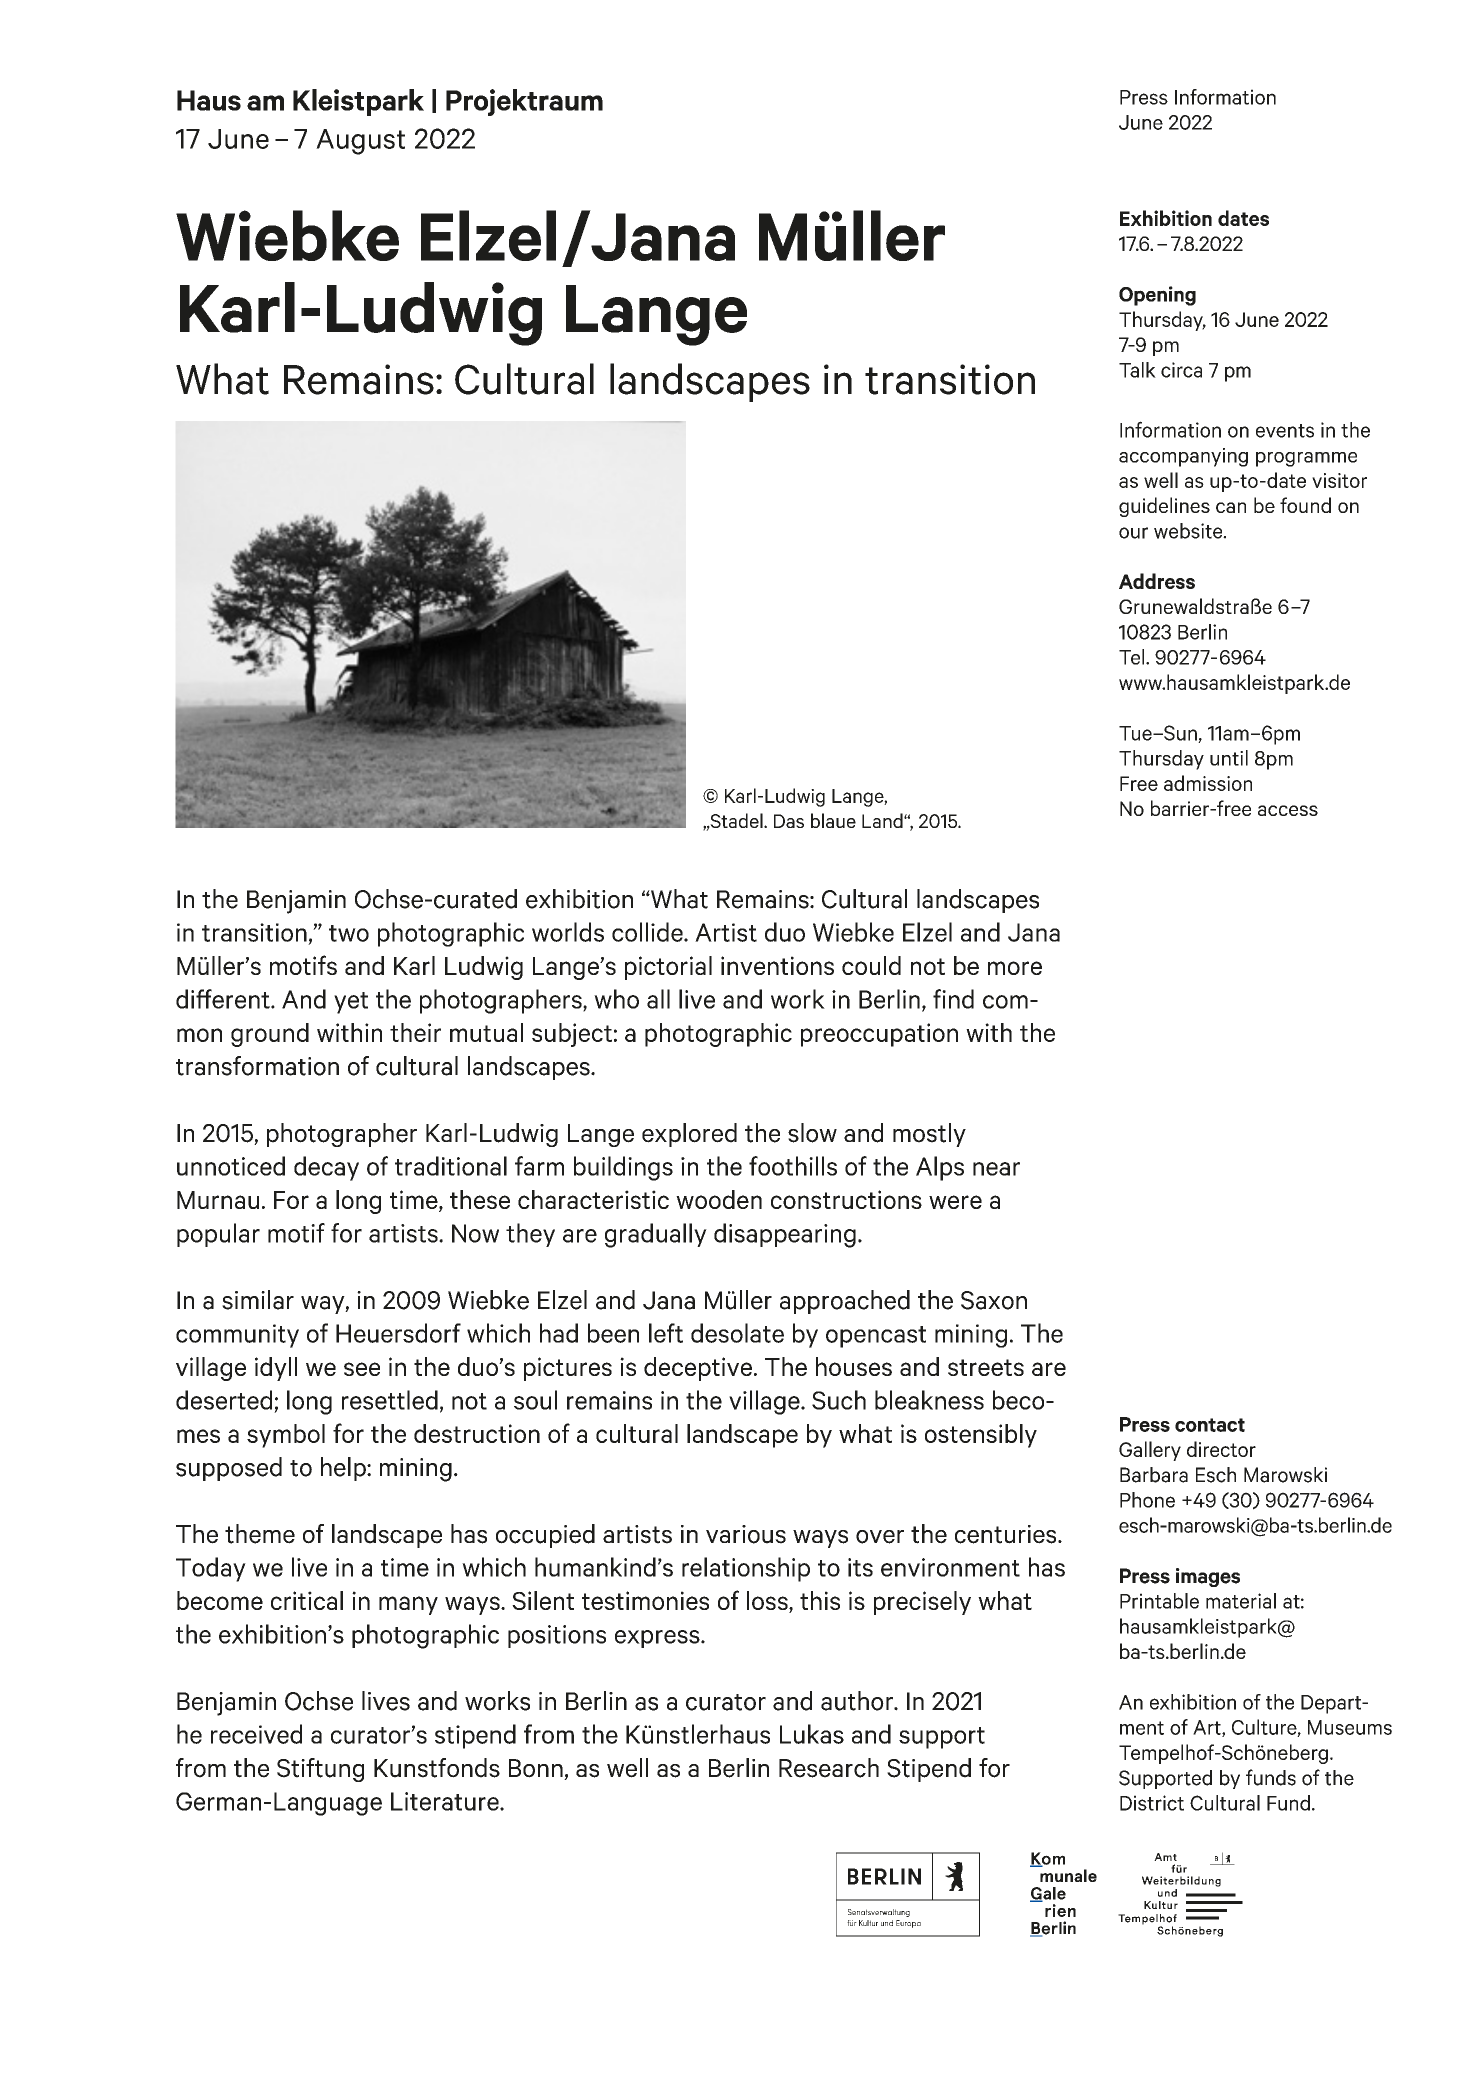  What do you see at coordinates (1181, 370) in the screenshot?
I see `circa` at bounding box center [1181, 370].
